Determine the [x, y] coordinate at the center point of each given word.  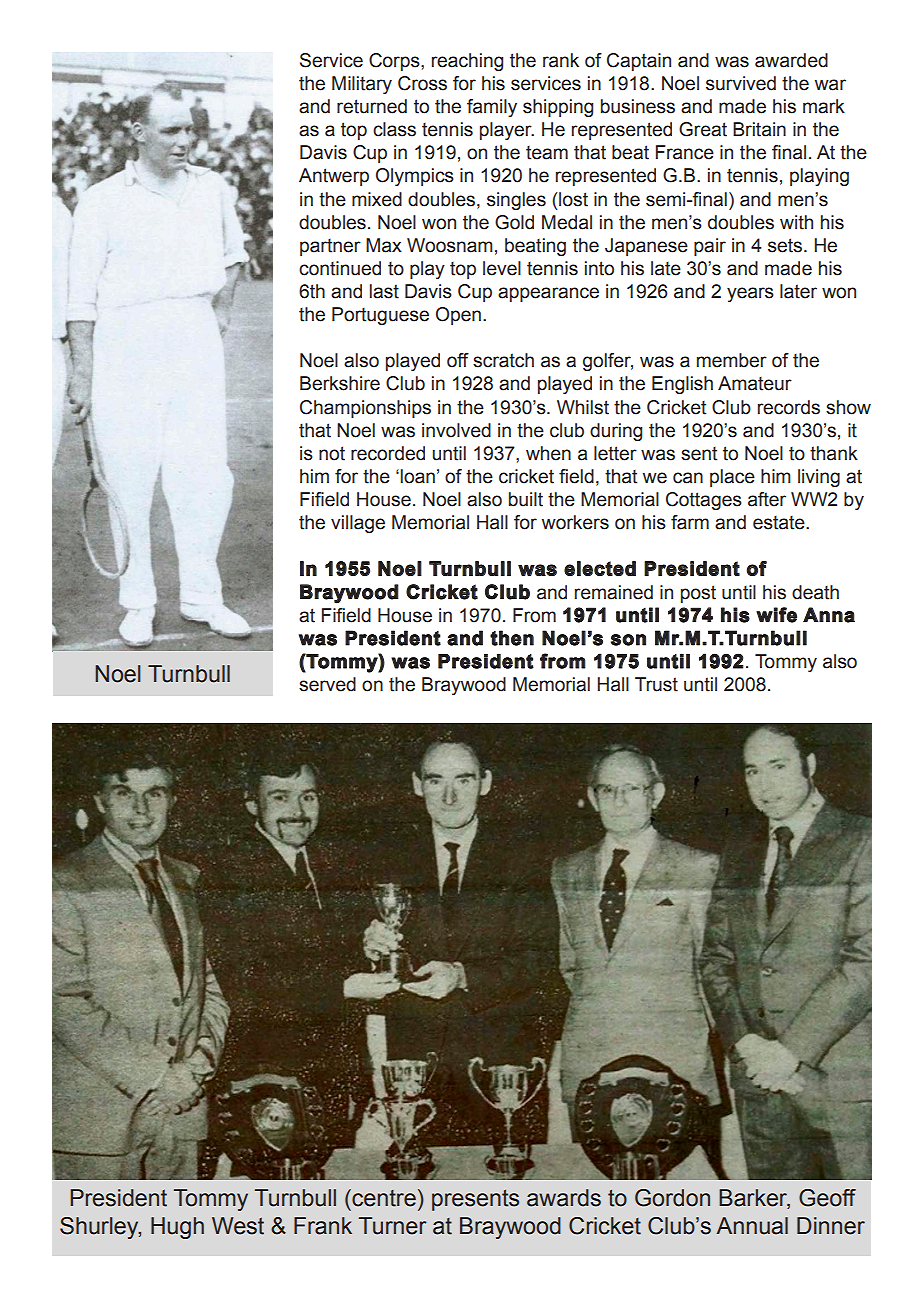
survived [741, 83]
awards [564, 1198]
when [548, 453]
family [492, 108]
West [238, 1226]
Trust [656, 684]
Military [362, 85]
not [332, 453]
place [732, 478]
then [512, 638]
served [327, 684]
